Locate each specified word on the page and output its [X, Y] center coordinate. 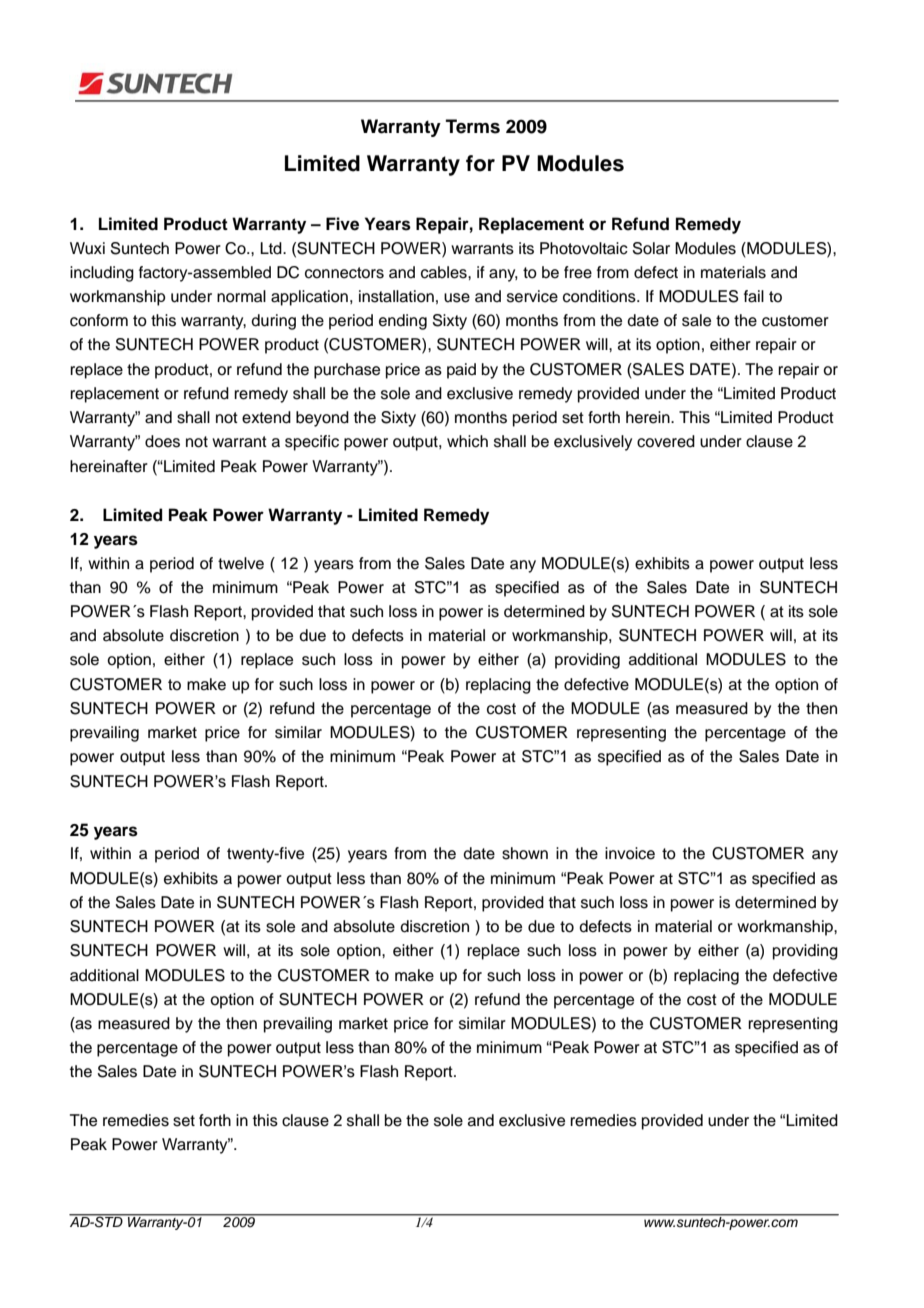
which [467, 441]
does [162, 441]
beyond [322, 419]
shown [525, 853]
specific [312, 443]
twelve [241, 563]
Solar [651, 248]
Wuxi [87, 248]
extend [266, 417]
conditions [600, 296]
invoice [630, 853]
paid [461, 371]
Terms [473, 126]
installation [396, 296]
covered [666, 441]
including [102, 274]
